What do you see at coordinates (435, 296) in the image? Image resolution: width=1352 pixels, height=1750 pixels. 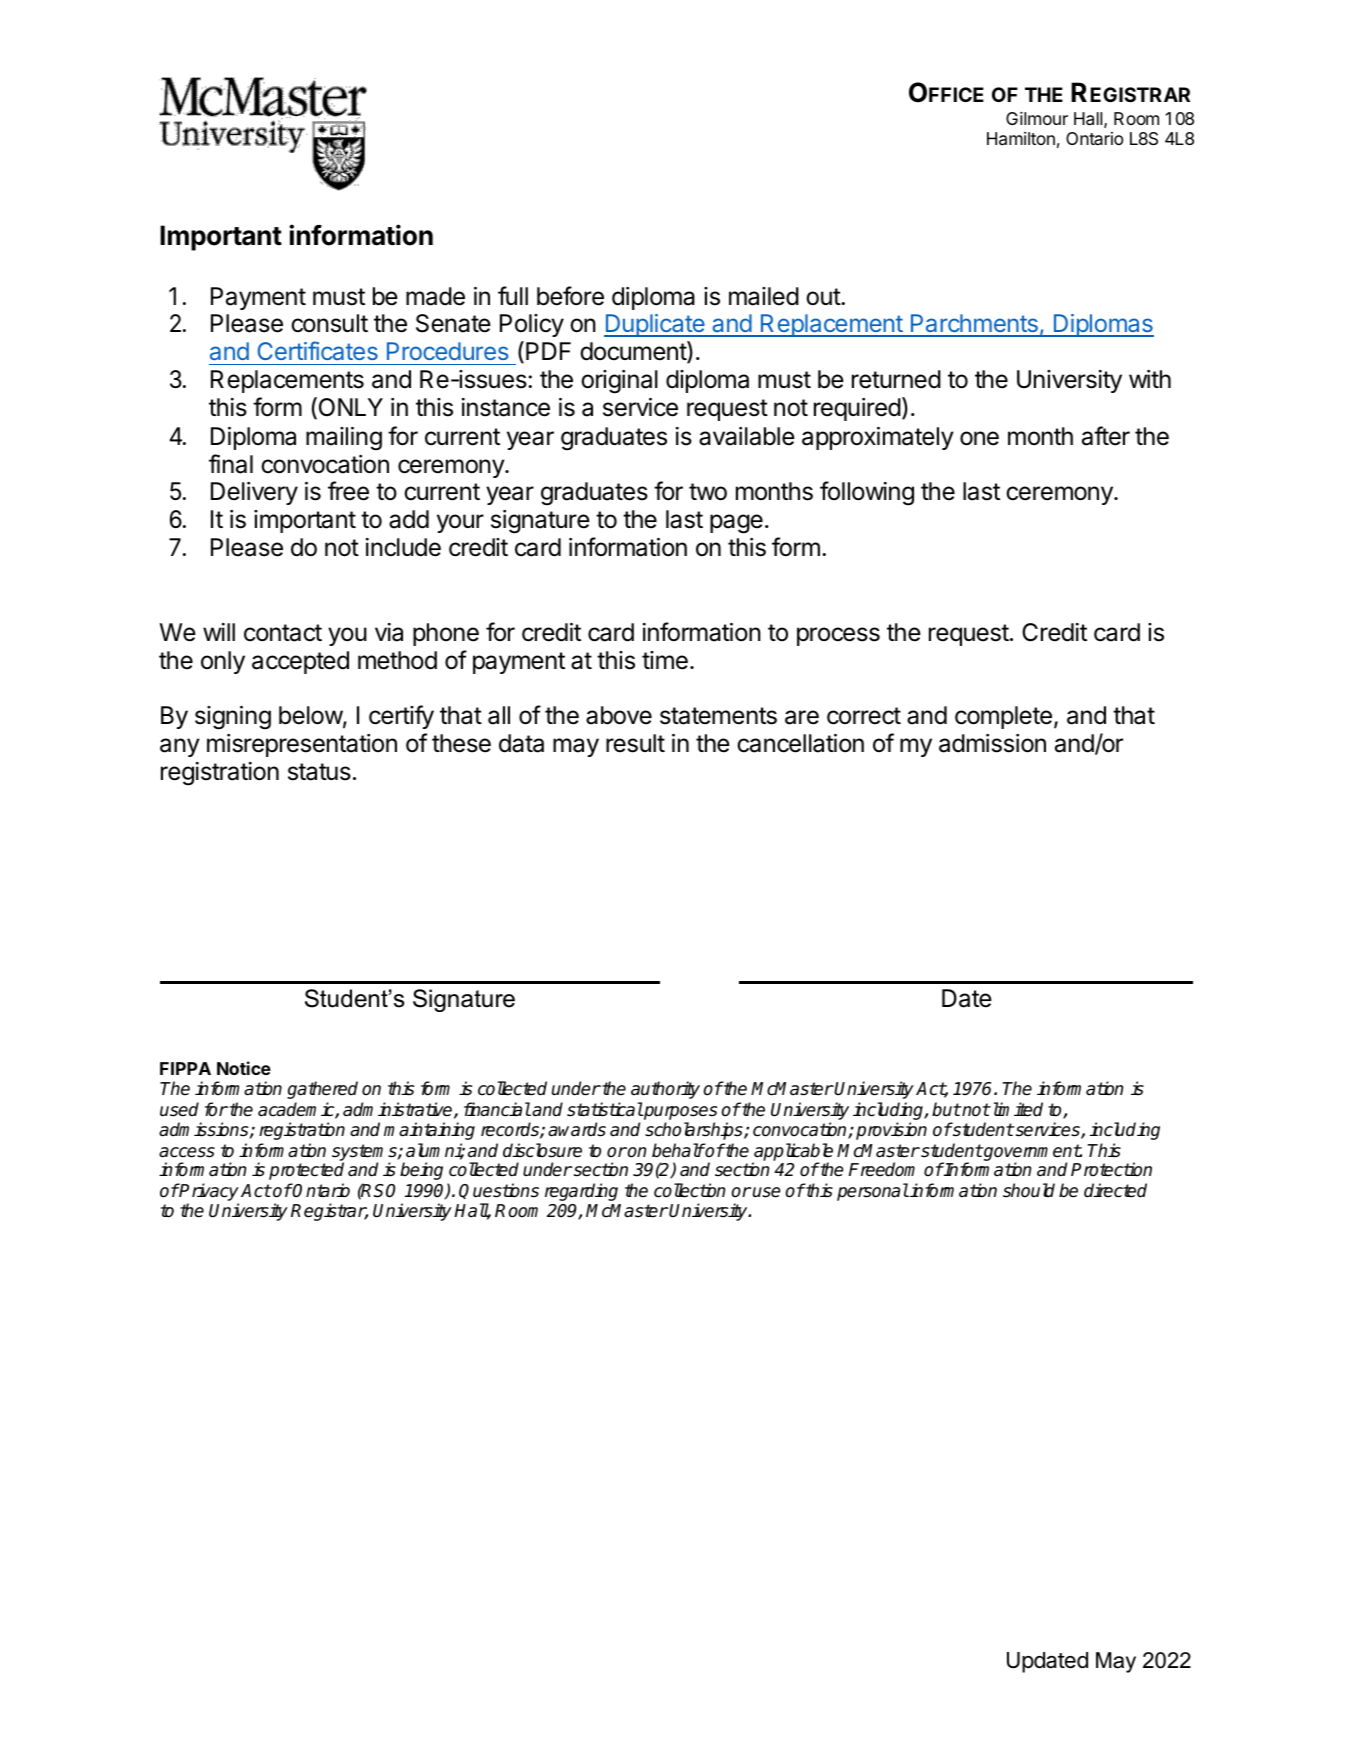 I see `made` at bounding box center [435, 296].
